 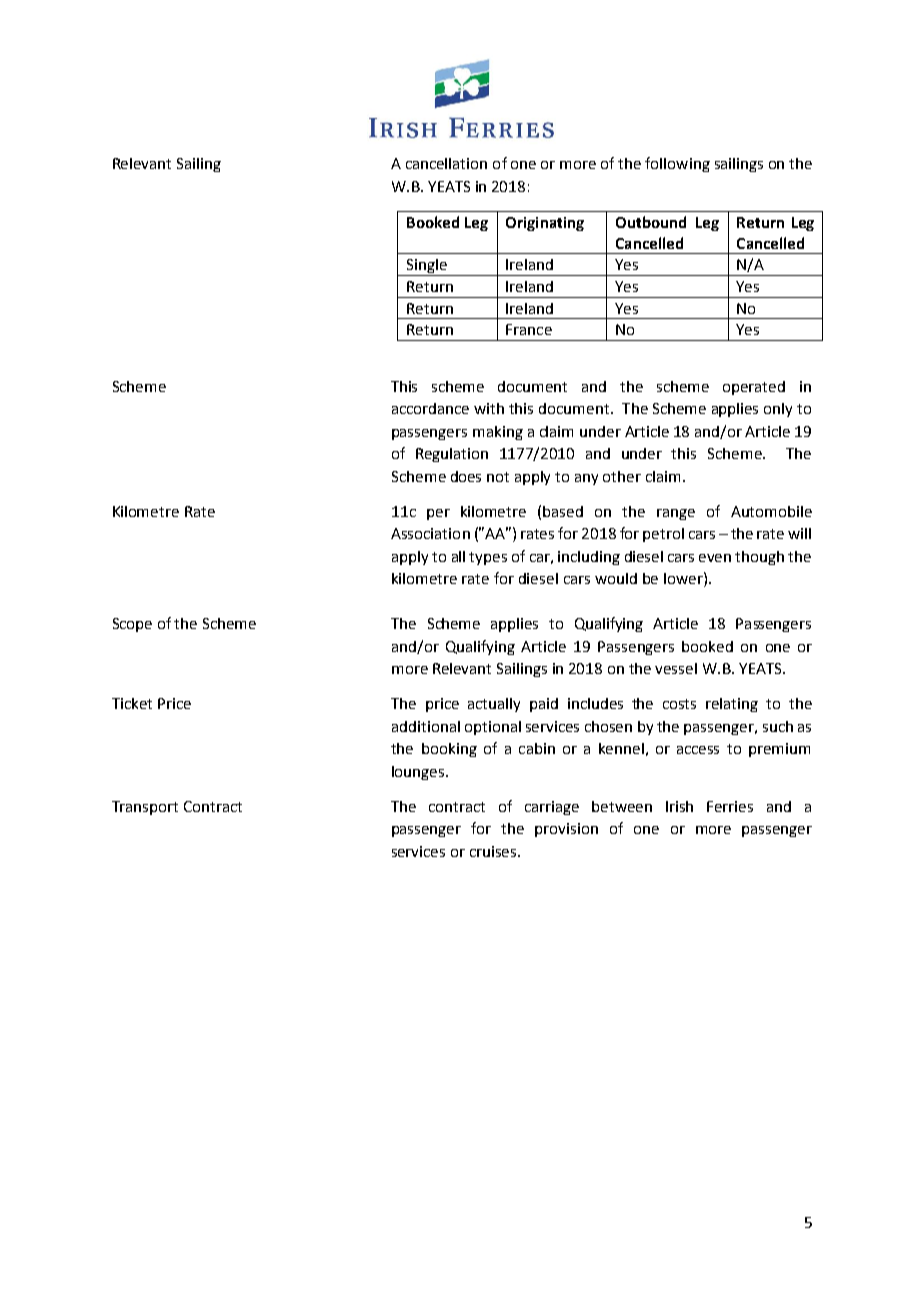 What do you see at coordinates (446, 163) in the document?
I see `cancellation` at bounding box center [446, 163].
